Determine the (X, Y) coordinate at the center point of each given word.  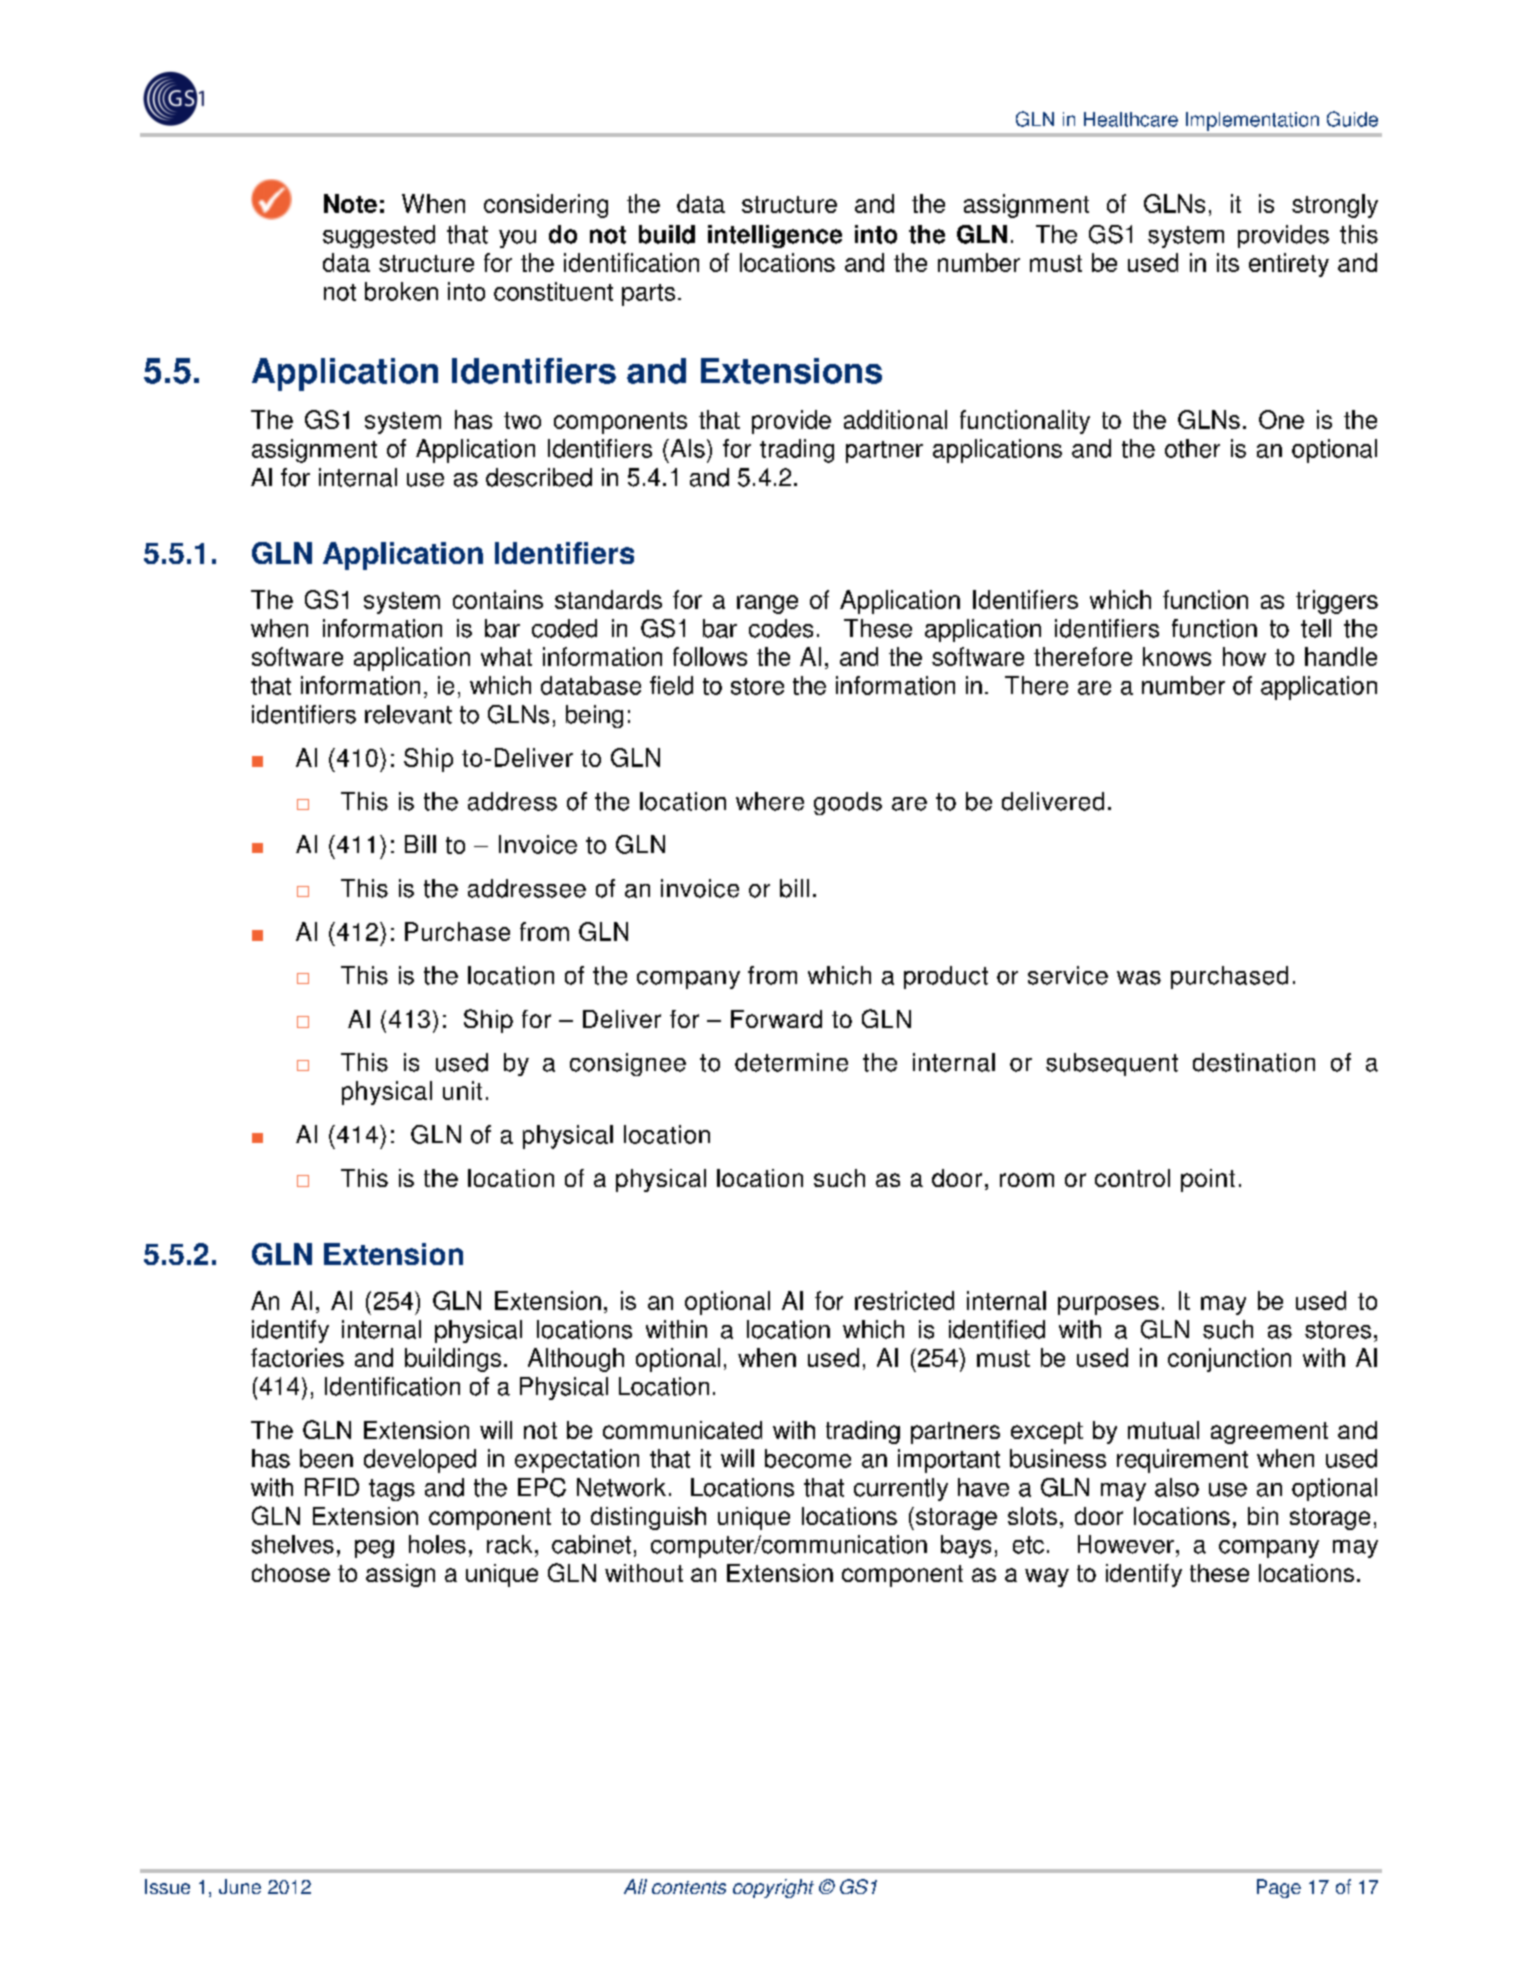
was (1139, 978)
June (240, 1886)
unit (462, 1090)
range (767, 604)
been (326, 1458)
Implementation (1252, 121)
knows (1177, 656)
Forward (776, 1019)
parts (648, 295)
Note (350, 203)
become (808, 1458)
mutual (1163, 1430)
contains (498, 599)
